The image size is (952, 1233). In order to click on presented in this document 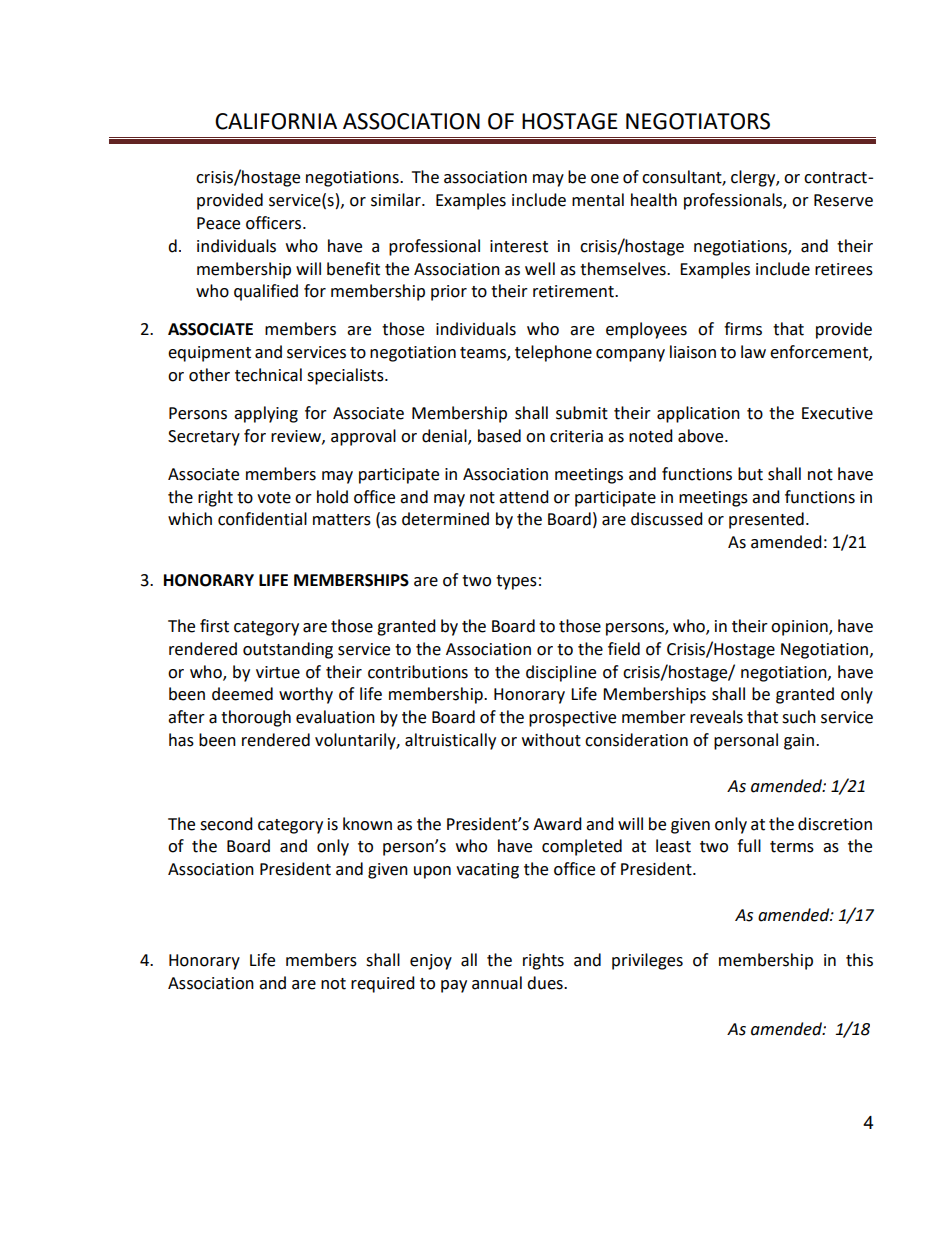, I will do `click(766, 520)`.
